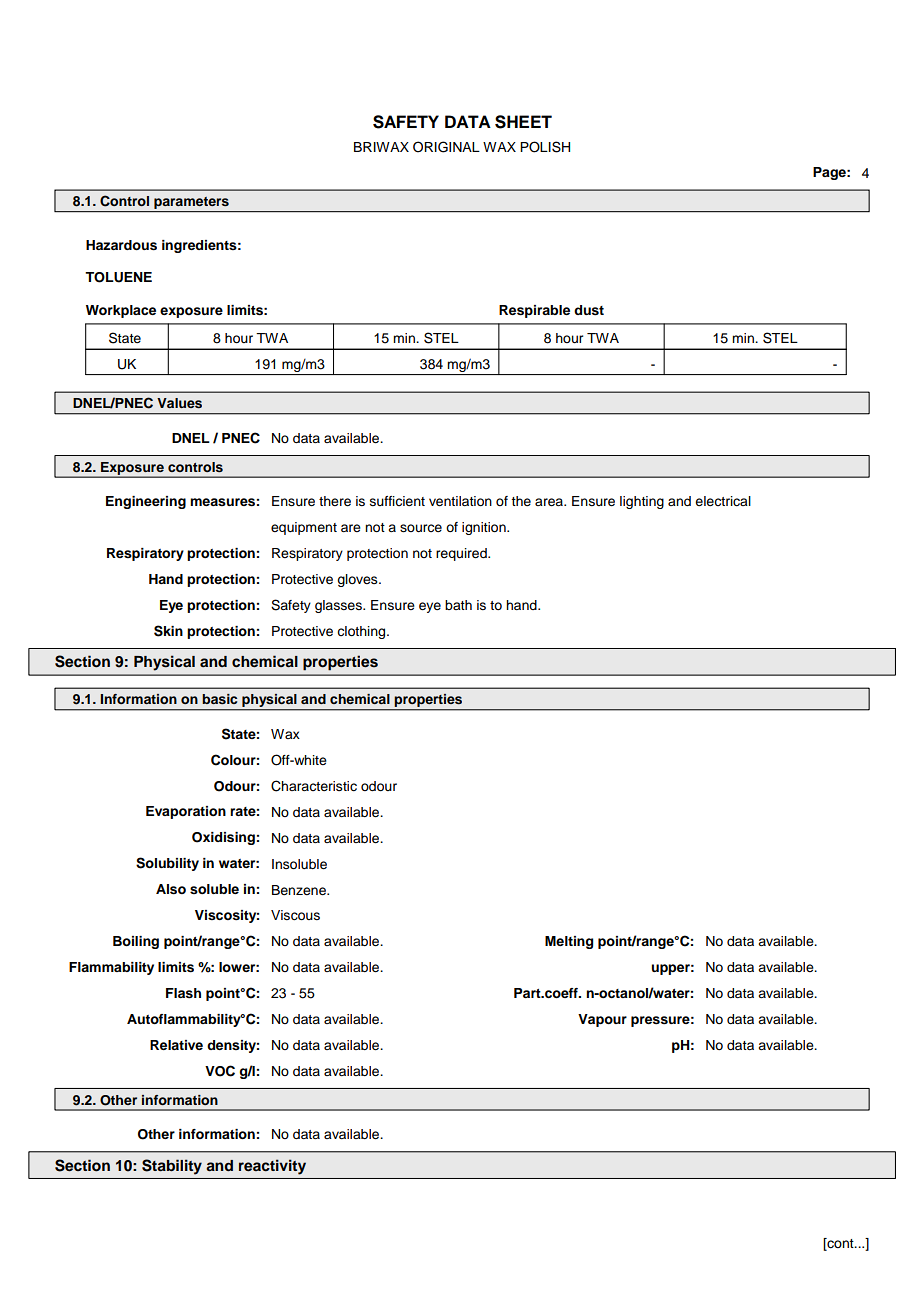 This screenshot has width=924, height=1308. Describe the element at coordinates (314, 786) in the screenshot. I see `Characteristic` at that location.
